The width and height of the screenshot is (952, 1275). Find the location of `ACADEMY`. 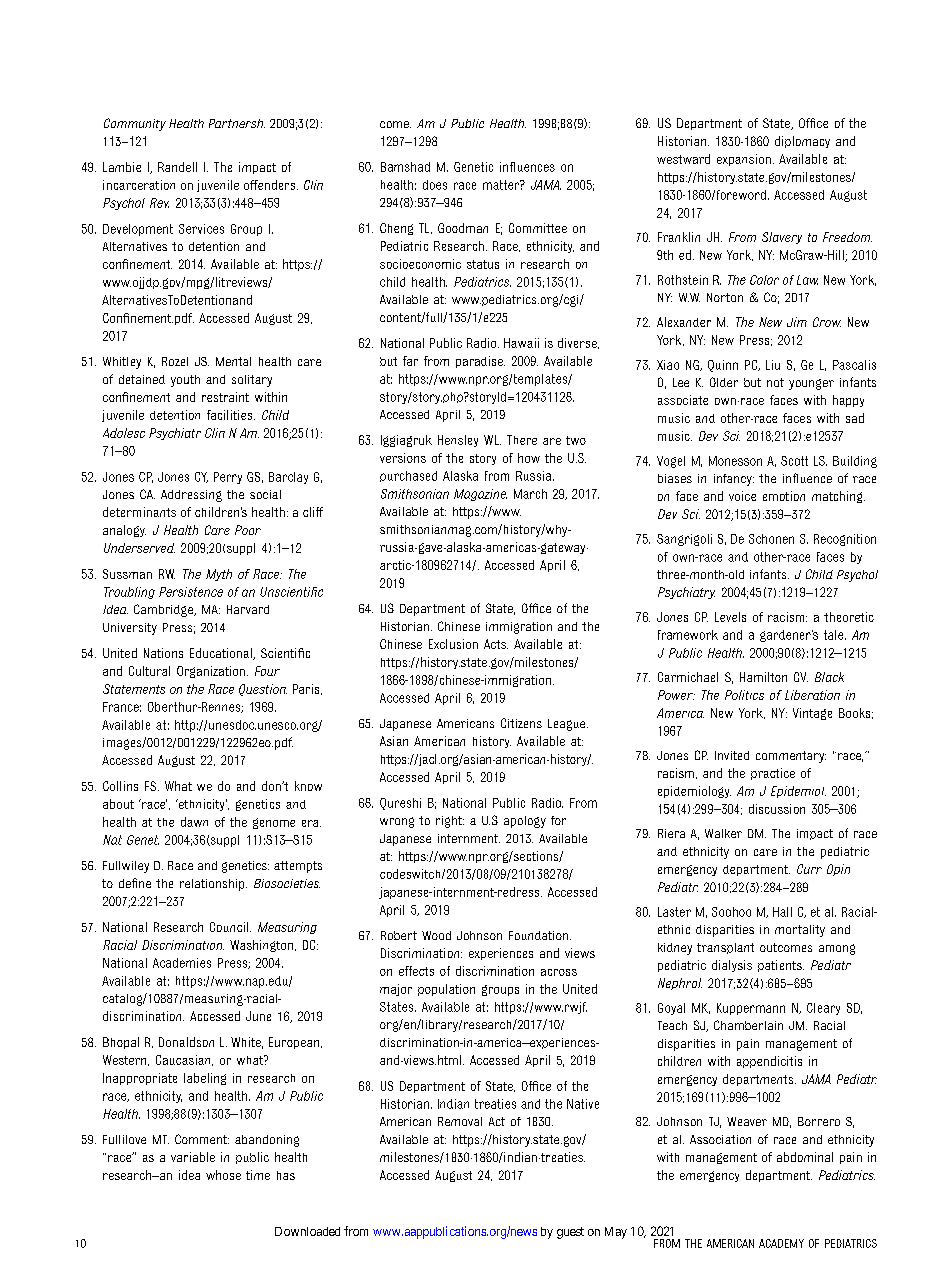

ACADEMY is located at coordinates (781, 1243).
